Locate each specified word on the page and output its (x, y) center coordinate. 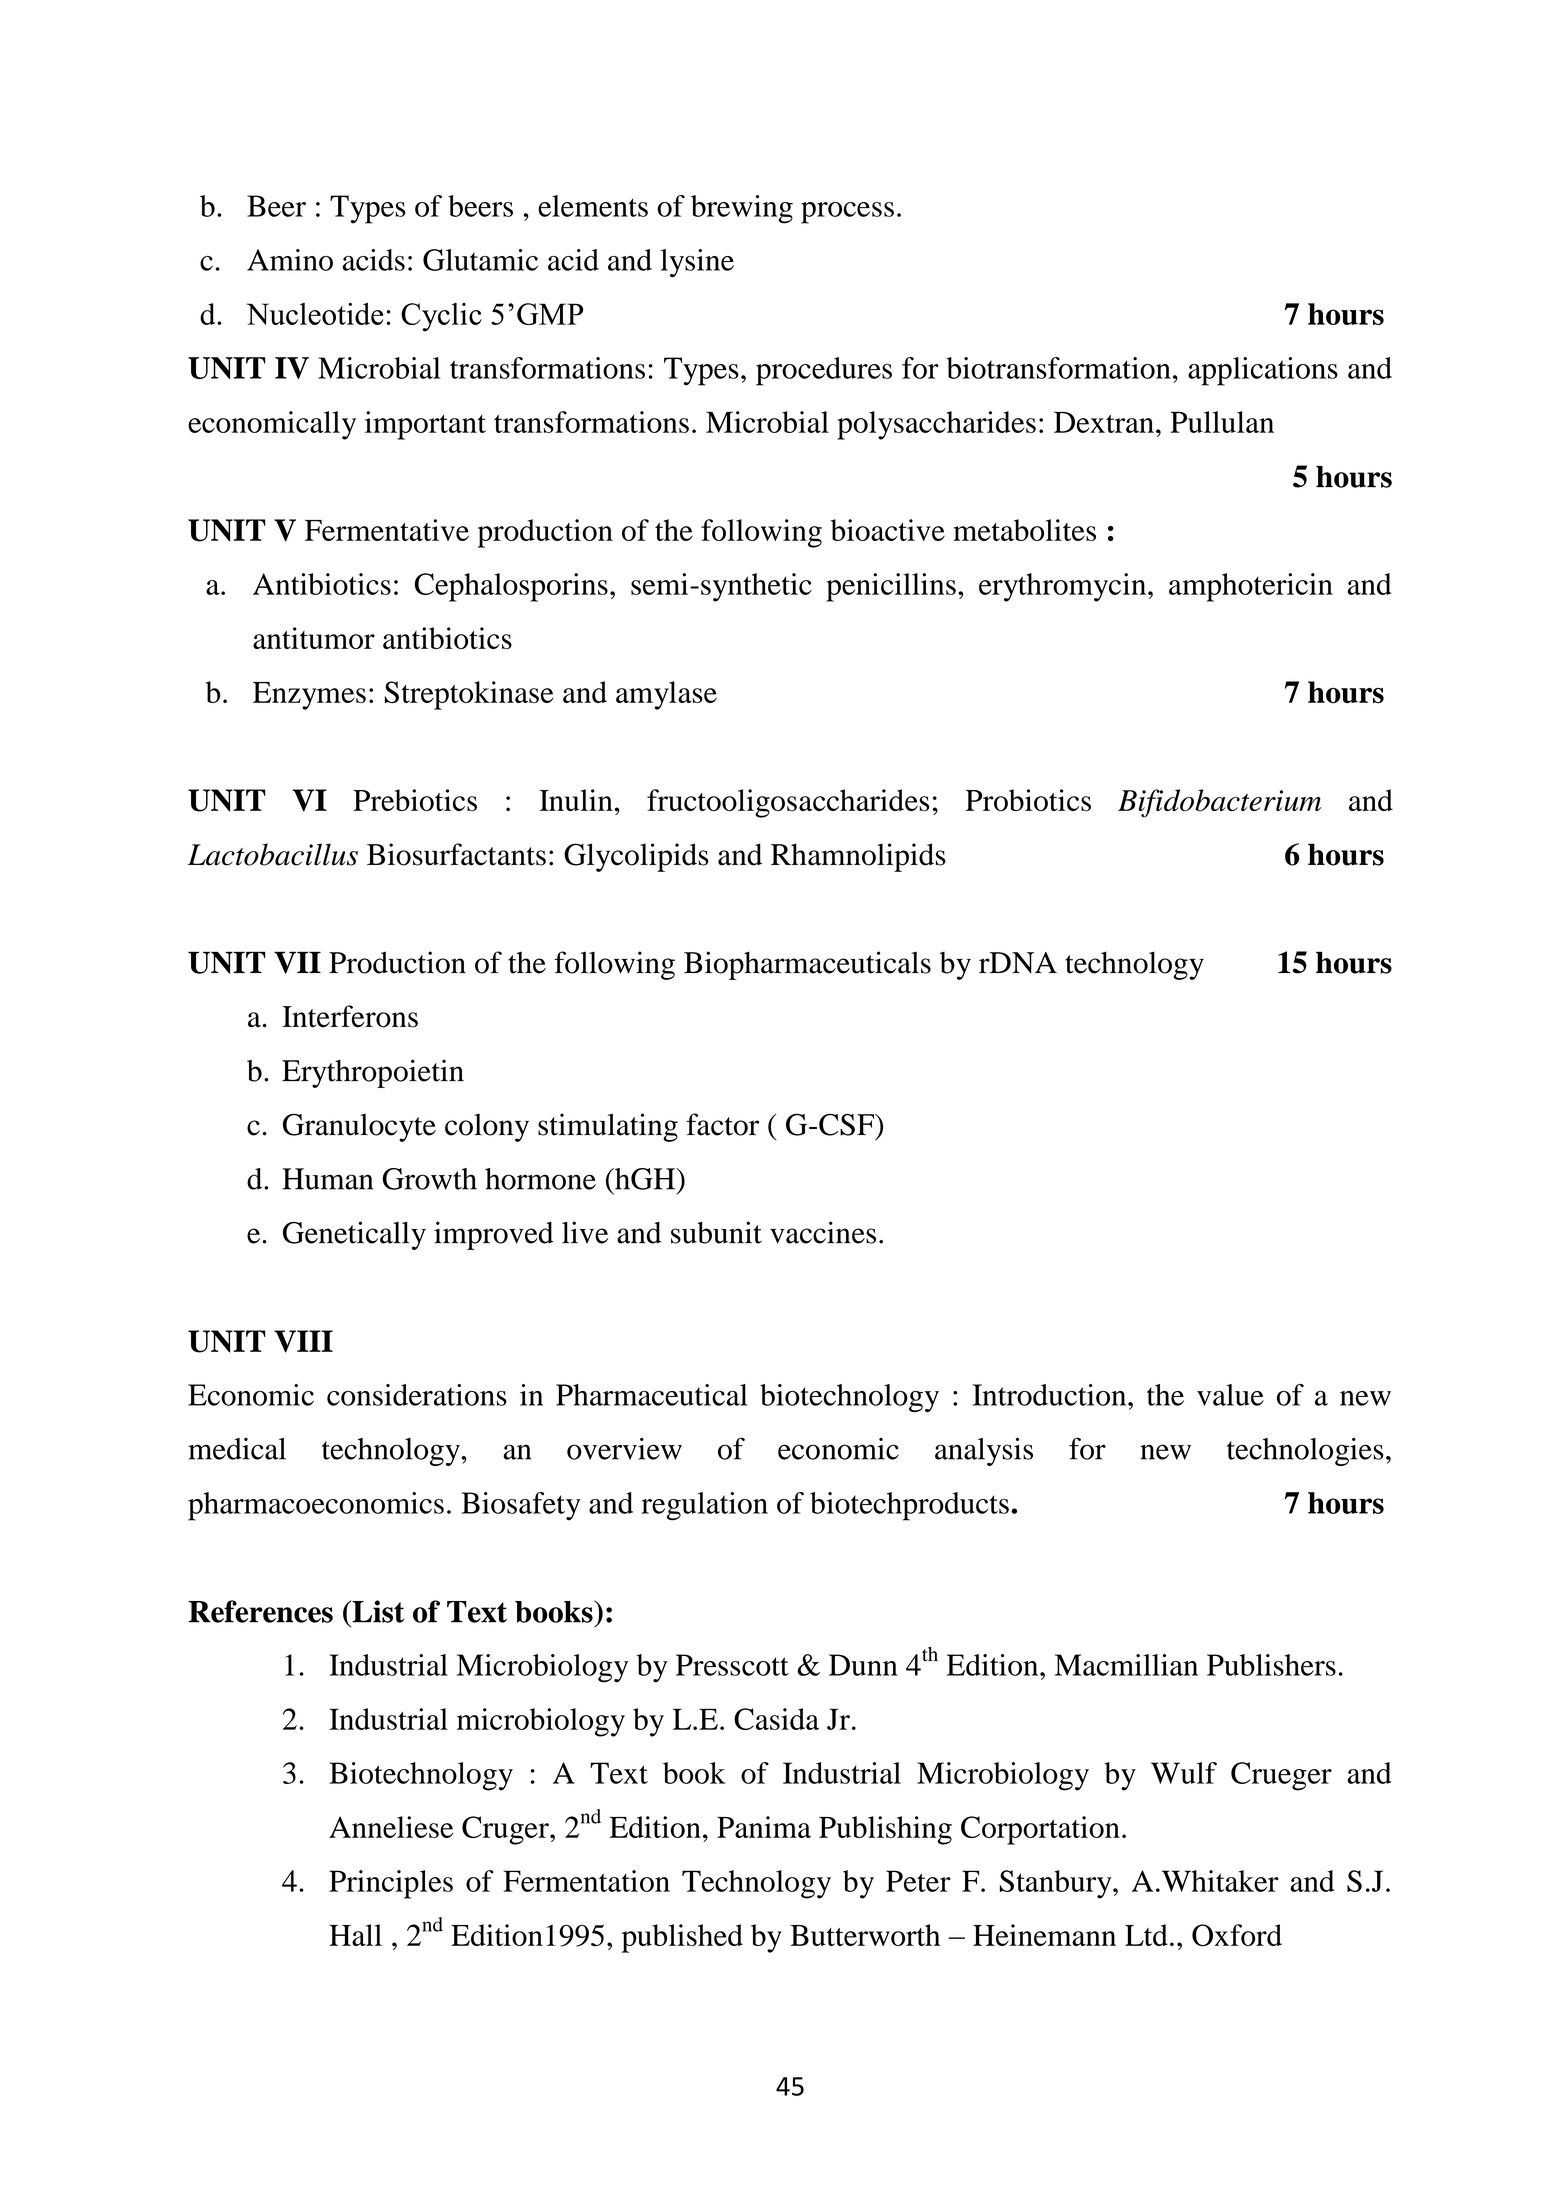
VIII (303, 1341)
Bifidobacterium (1219, 803)
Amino (290, 260)
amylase (666, 695)
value (1230, 1395)
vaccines (823, 1232)
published (682, 1938)
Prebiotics (415, 800)
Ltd (1146, 1935)
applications (1263, 371)
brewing (742, 209)
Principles (391, 1884)
